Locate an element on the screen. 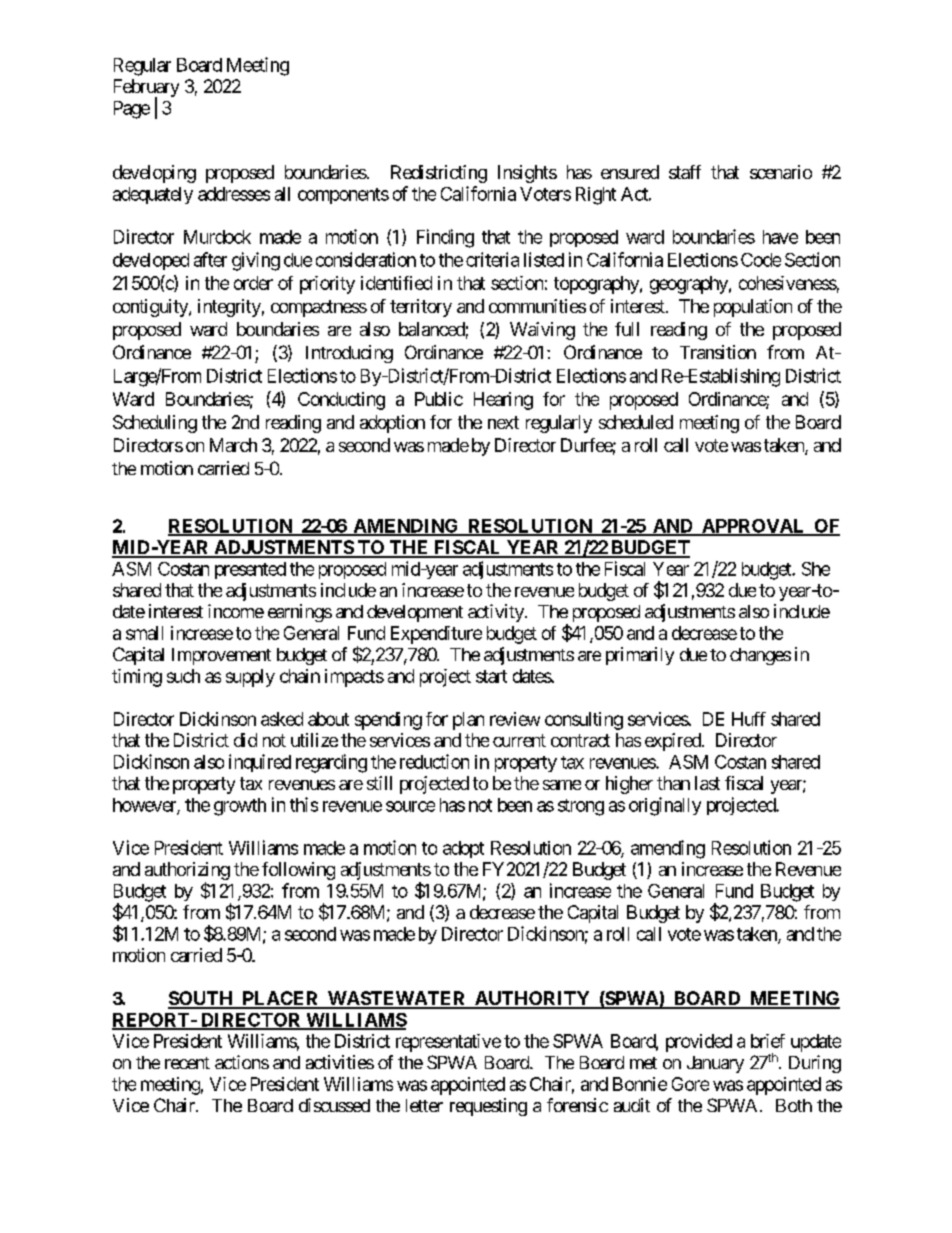 The width and height of the screenshot is (952, 1233). scheduled is located at coordinates (636, 422).
